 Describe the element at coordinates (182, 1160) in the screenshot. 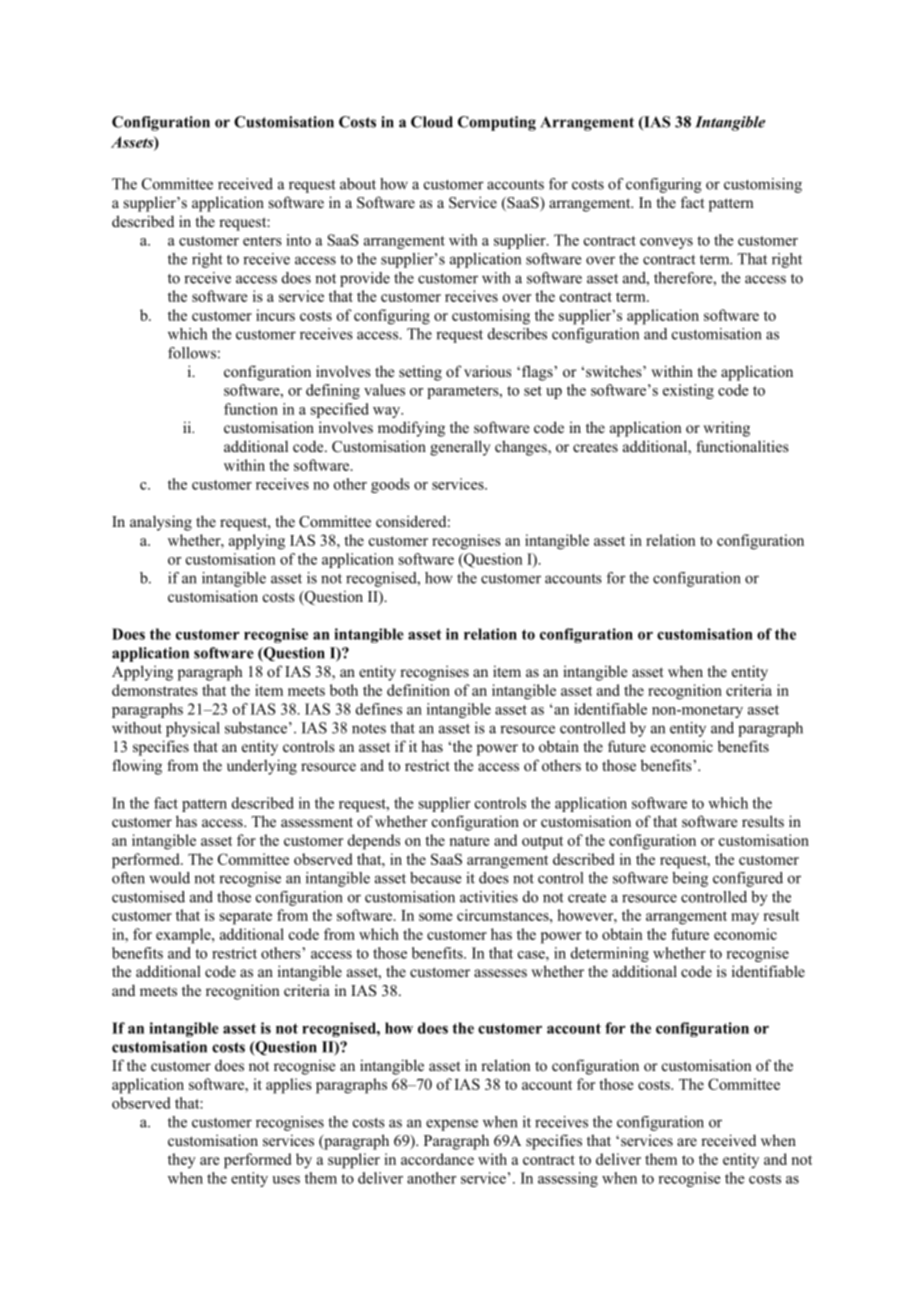

I see `they` at that location.
